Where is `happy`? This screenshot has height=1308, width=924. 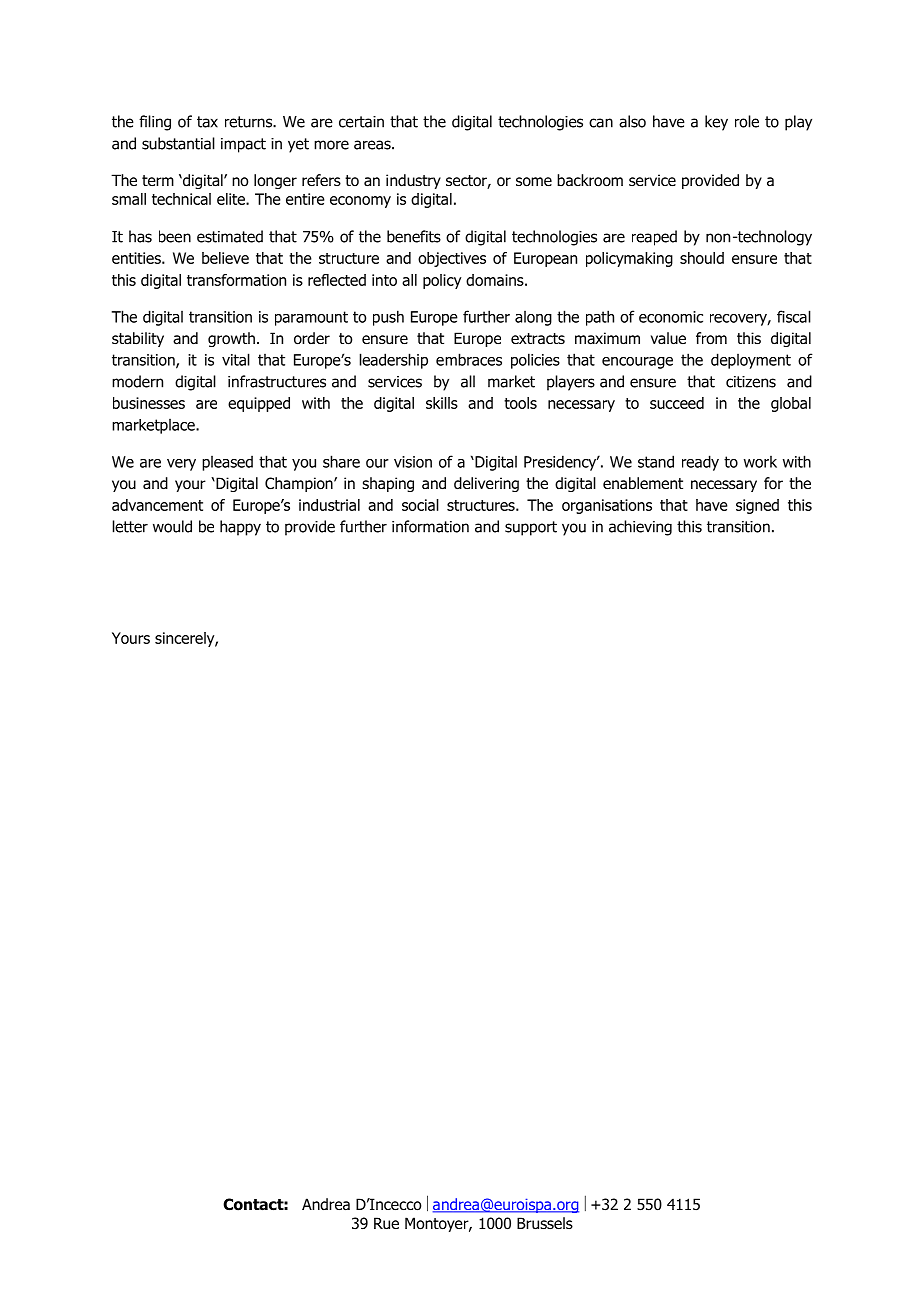 happy is located at coordinates (240, 528).
